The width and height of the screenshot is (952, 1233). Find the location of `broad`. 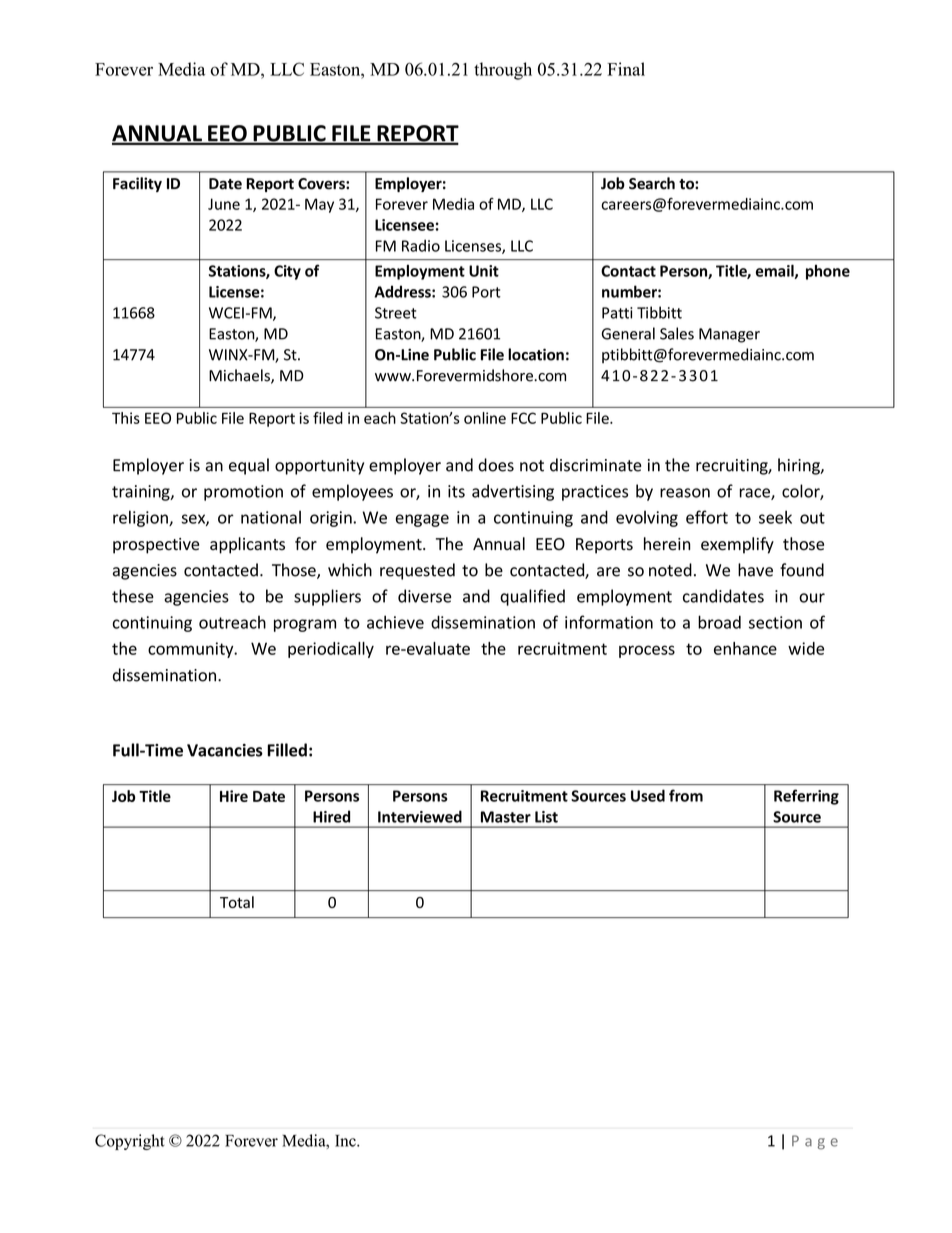

broad is located at coordinates (719, 622).
